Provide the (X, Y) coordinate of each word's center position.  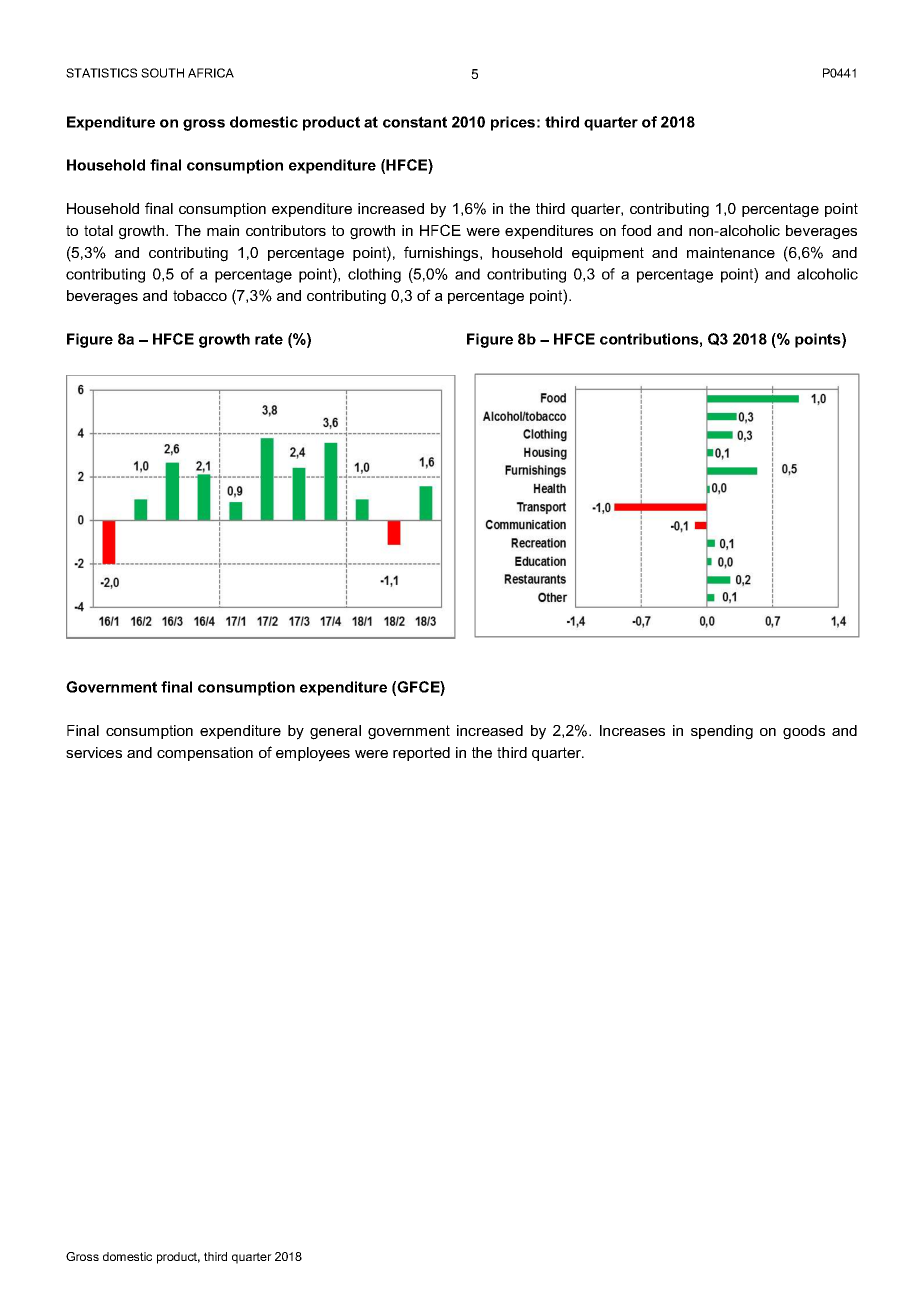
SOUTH (162, 73)
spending (722, 732)
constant (415, 122)
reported (421, 754)
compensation (205, 754)
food (636, 230)
